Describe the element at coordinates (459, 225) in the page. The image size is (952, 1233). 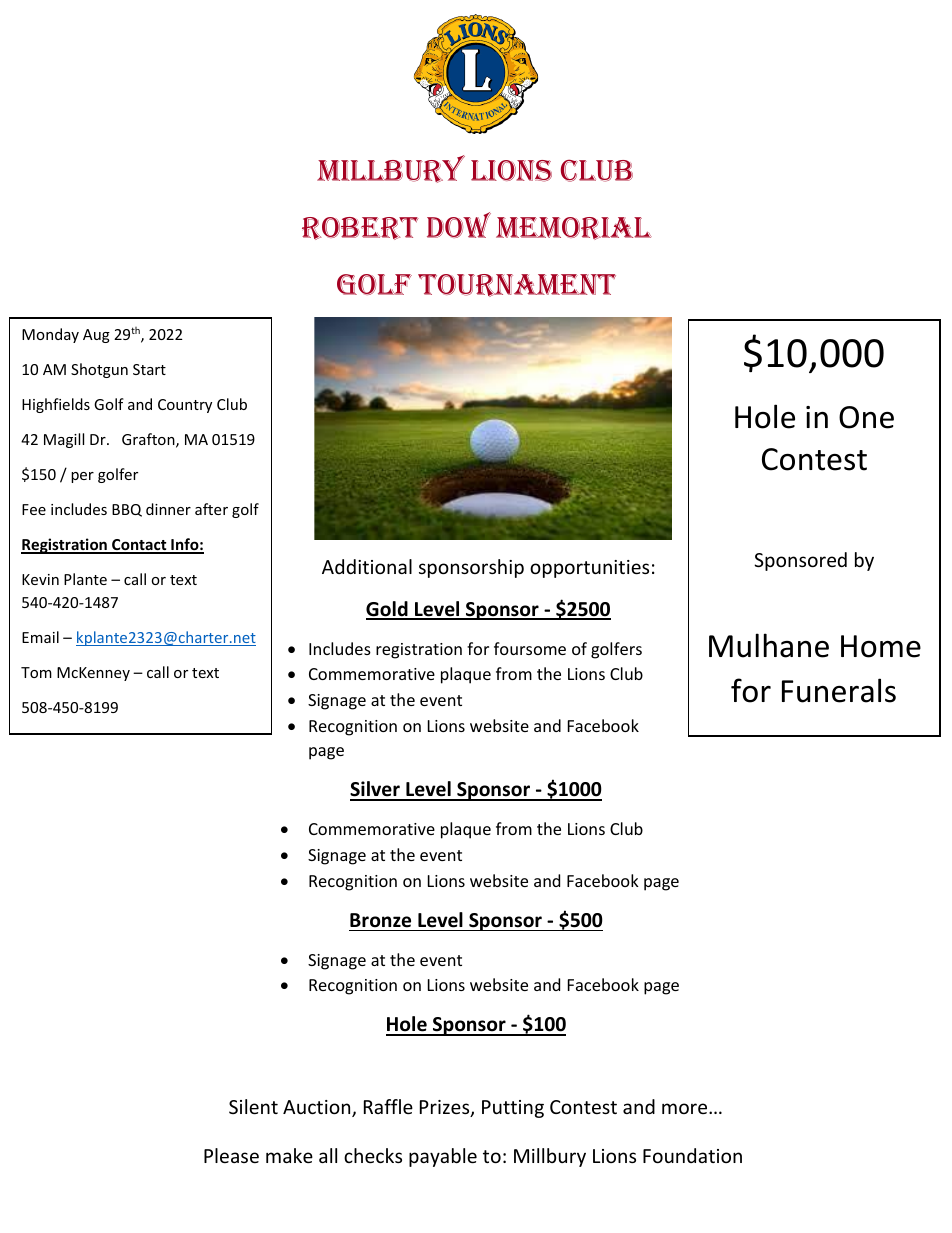
I see `Dow` at that location.
